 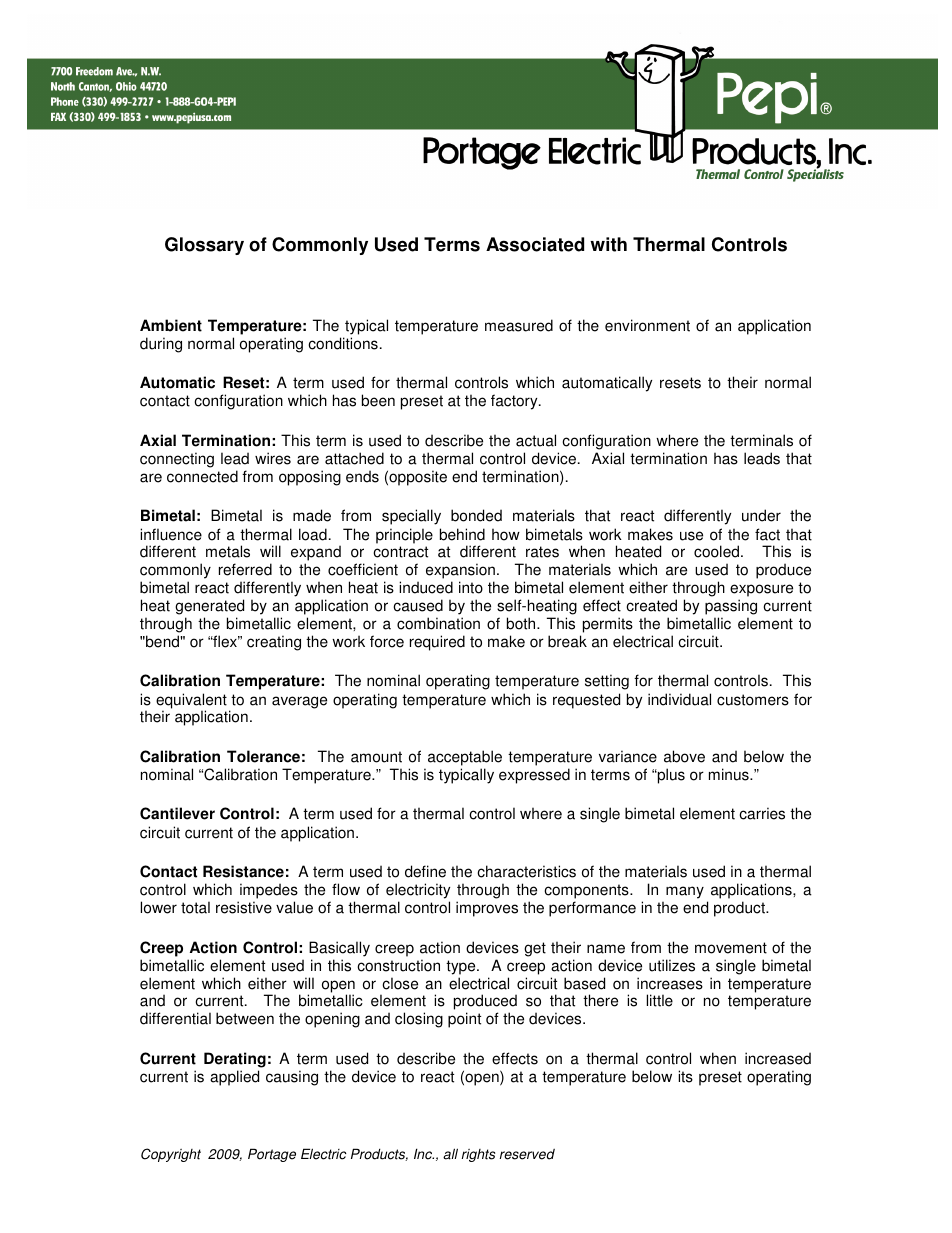 I want to click on referred, so click(x=245, y=569).
